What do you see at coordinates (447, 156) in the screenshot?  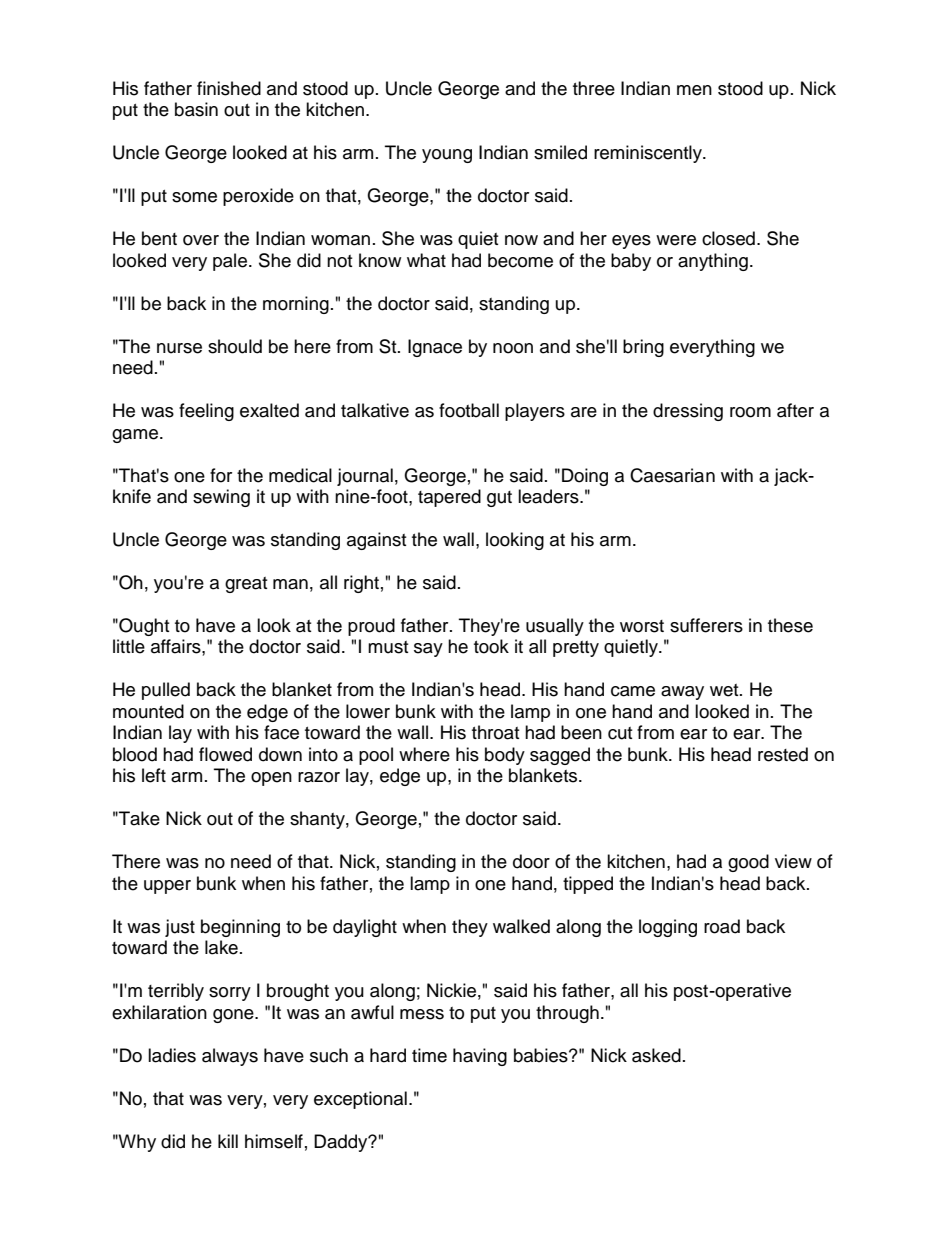 I see `young` at bounding box center [447, 156].
